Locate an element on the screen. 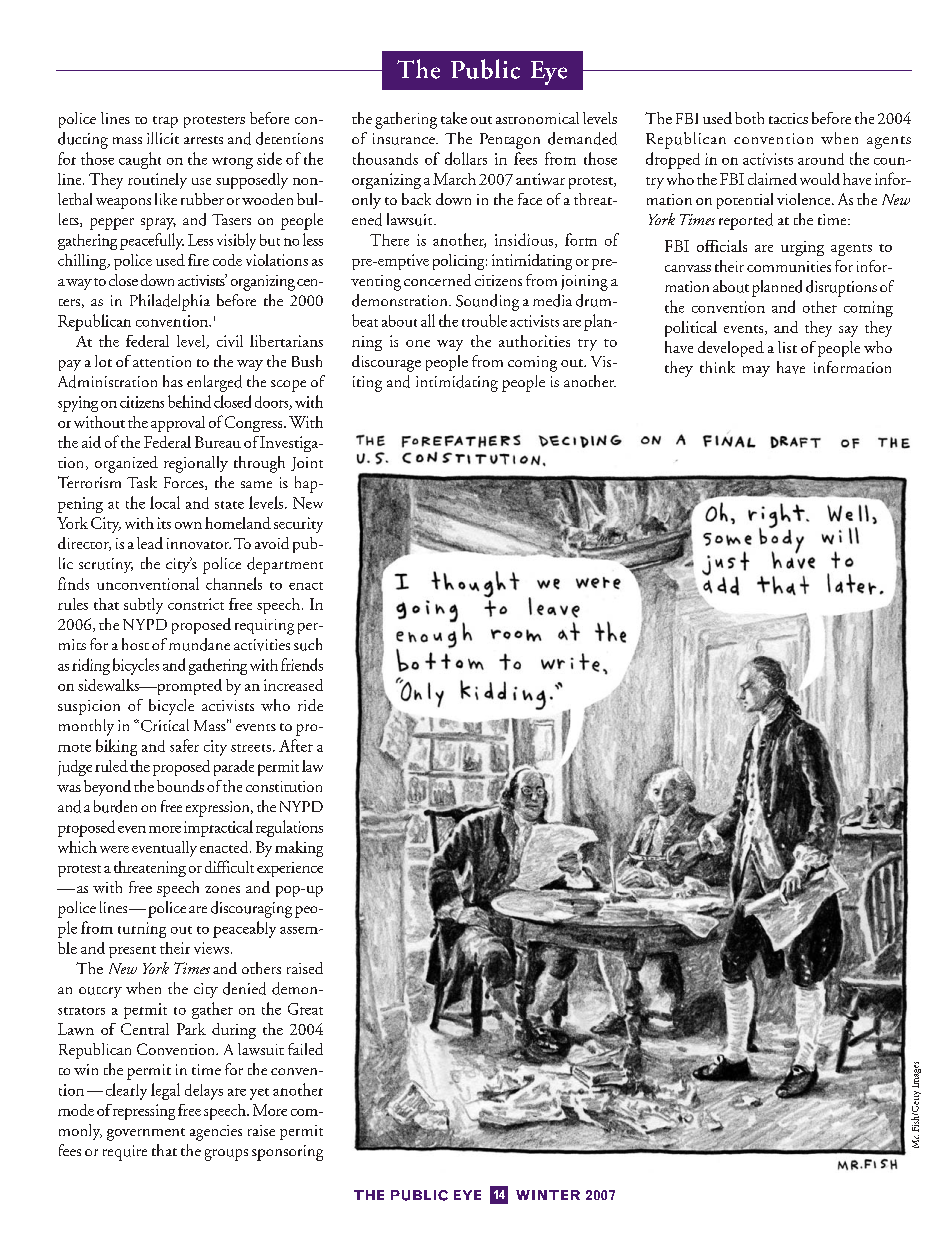 This screenshot has width=952, height=1233. discourage is located at coordinates (386, 363).
